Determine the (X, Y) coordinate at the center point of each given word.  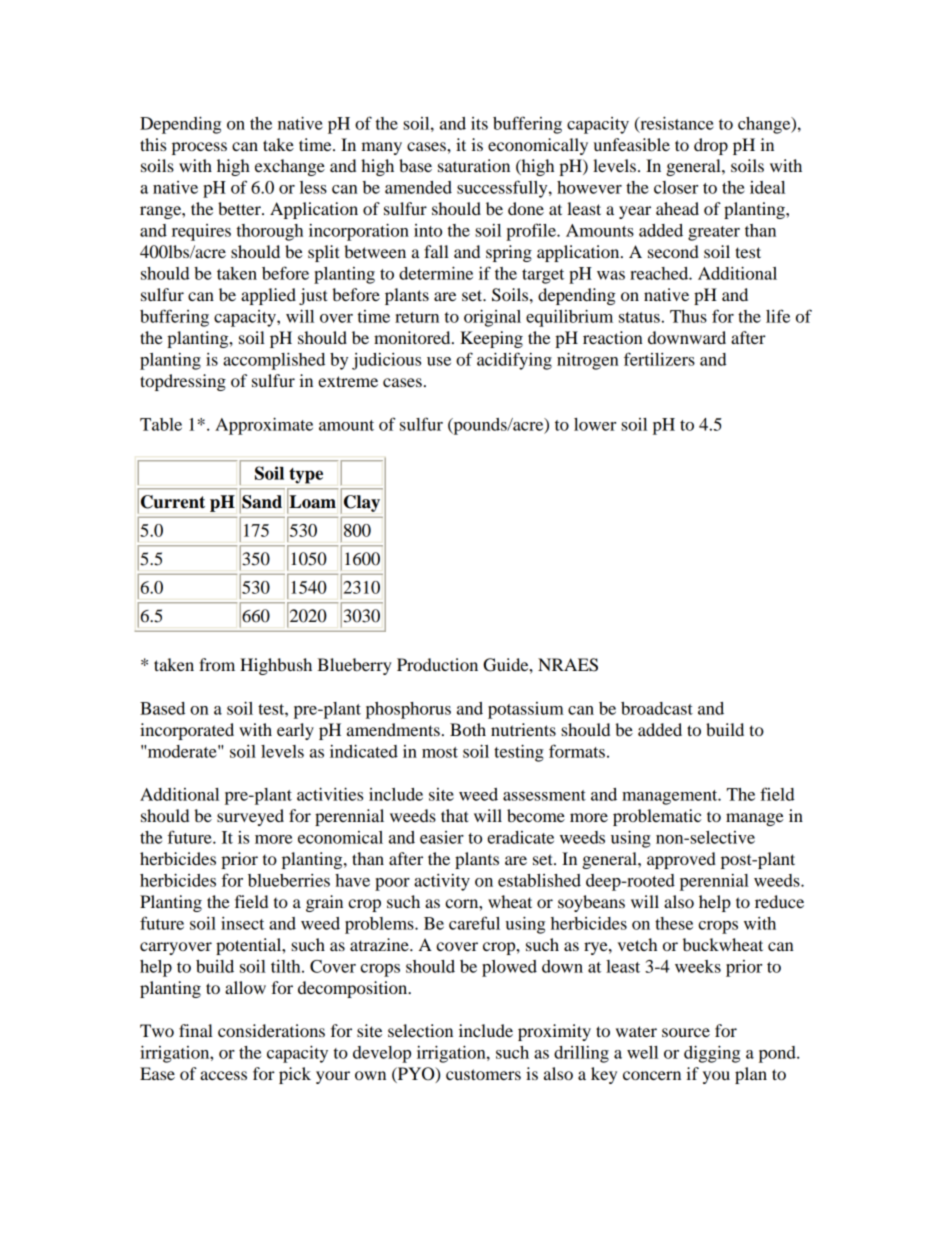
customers (483, 1074)
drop (711, 146)
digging (712, 1054)
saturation (474, 165)
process (199, 148)
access (223, 1075)
